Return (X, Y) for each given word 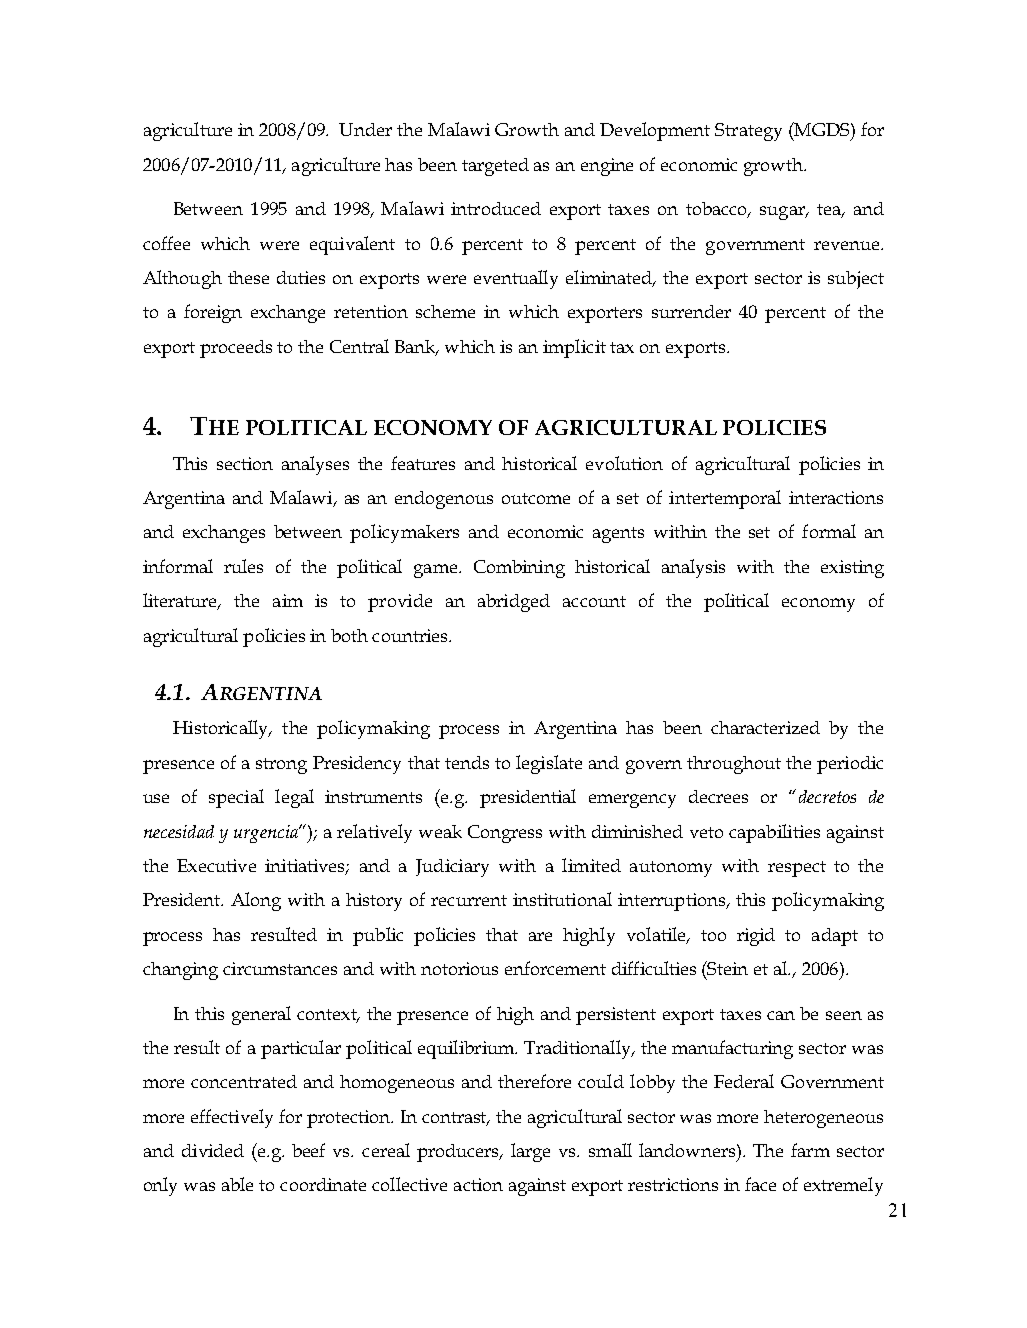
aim (288, 600)
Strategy (748, 132)
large (530, 1152)
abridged (514, 603)
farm (810, 1150)
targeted (495, 167)
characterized (765, 727)
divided (213, 1150)
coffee (166, 243)
